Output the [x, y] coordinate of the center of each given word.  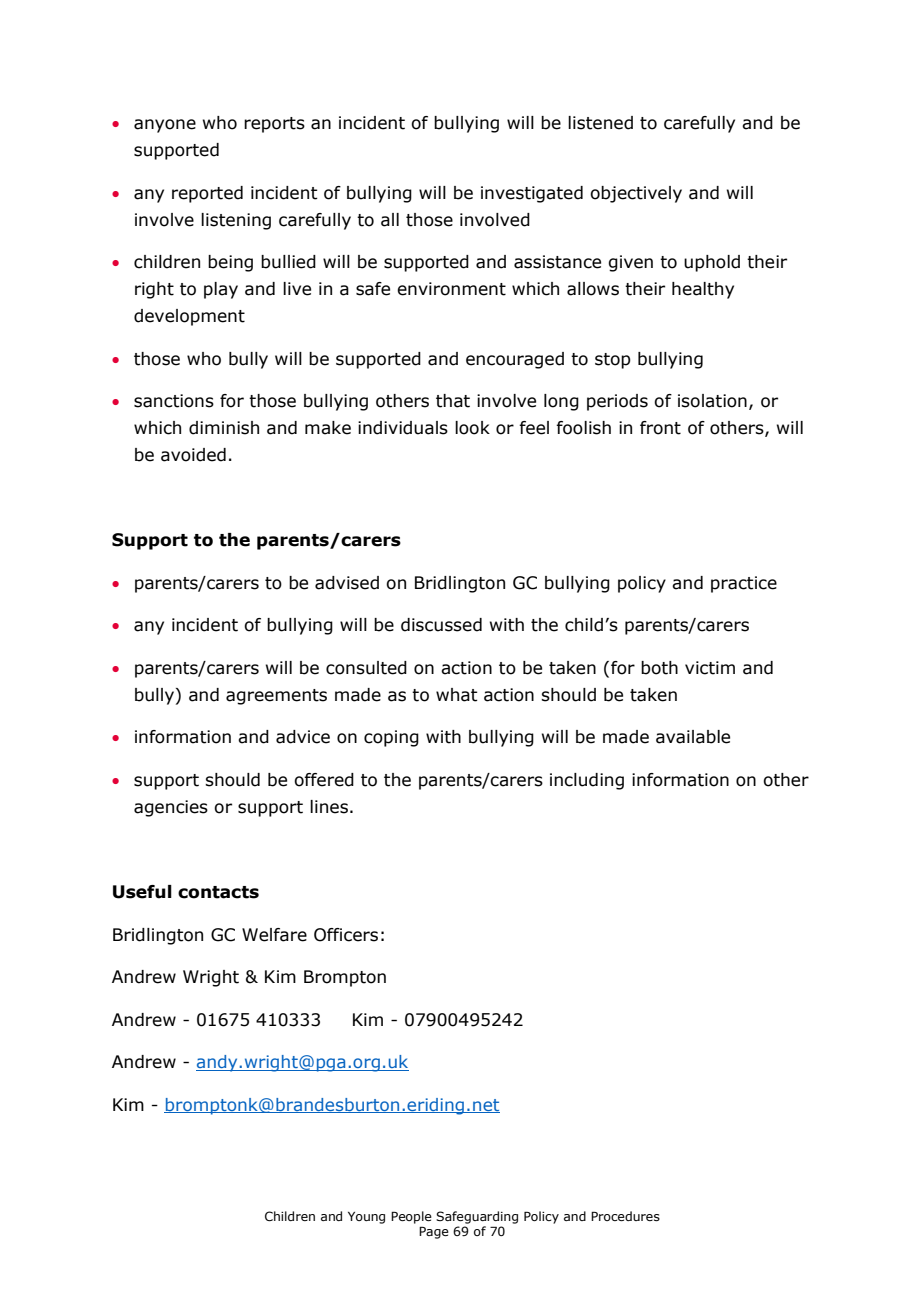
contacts [218, 892]
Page [434, 1232]
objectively [636, 194]
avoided [193, 455]
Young [366, 1218]
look [472, 428]
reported [207, 194]
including [587, 781]
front [660, 428]
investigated [532, 194]
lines [329, 807]
